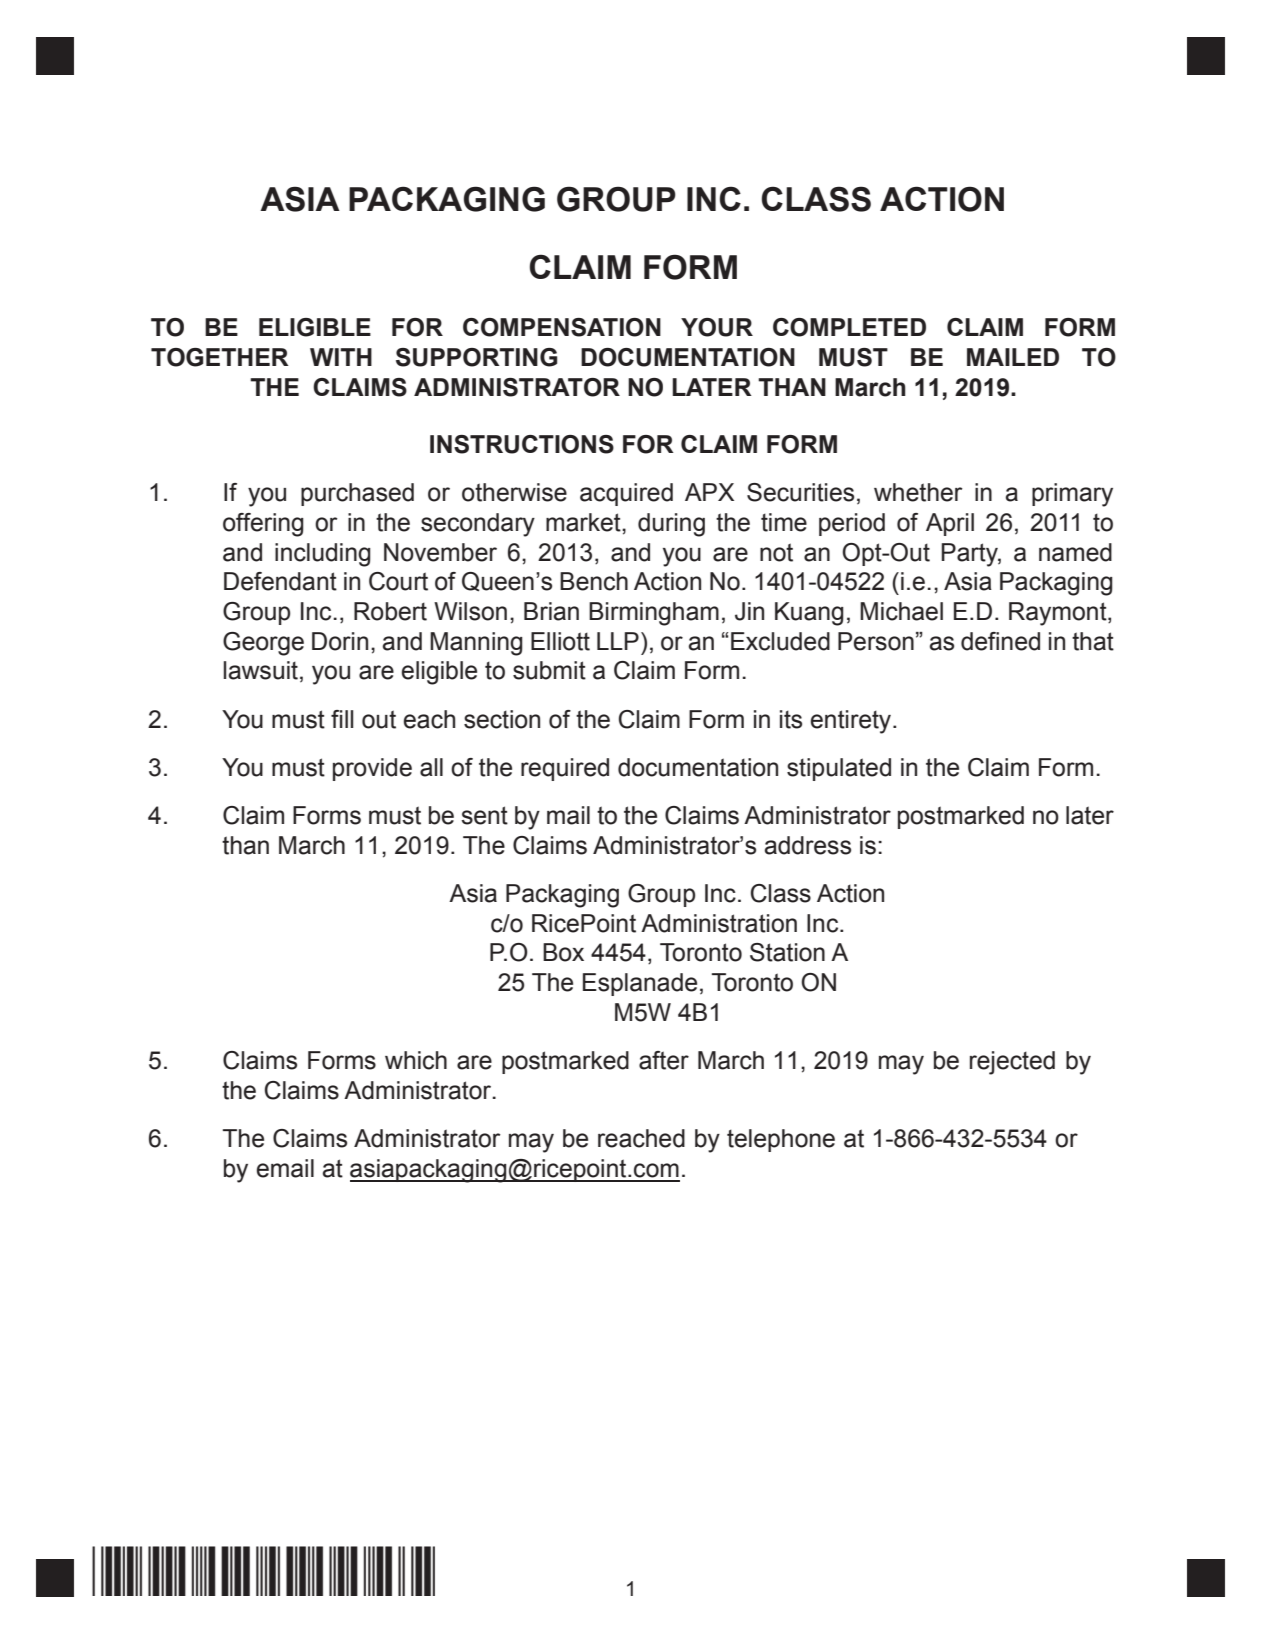 This page has width=1262, height=1633. What do you see at coordinates (416, 1060) in the page?
I see `which` at bounding box center [416, 1060].
